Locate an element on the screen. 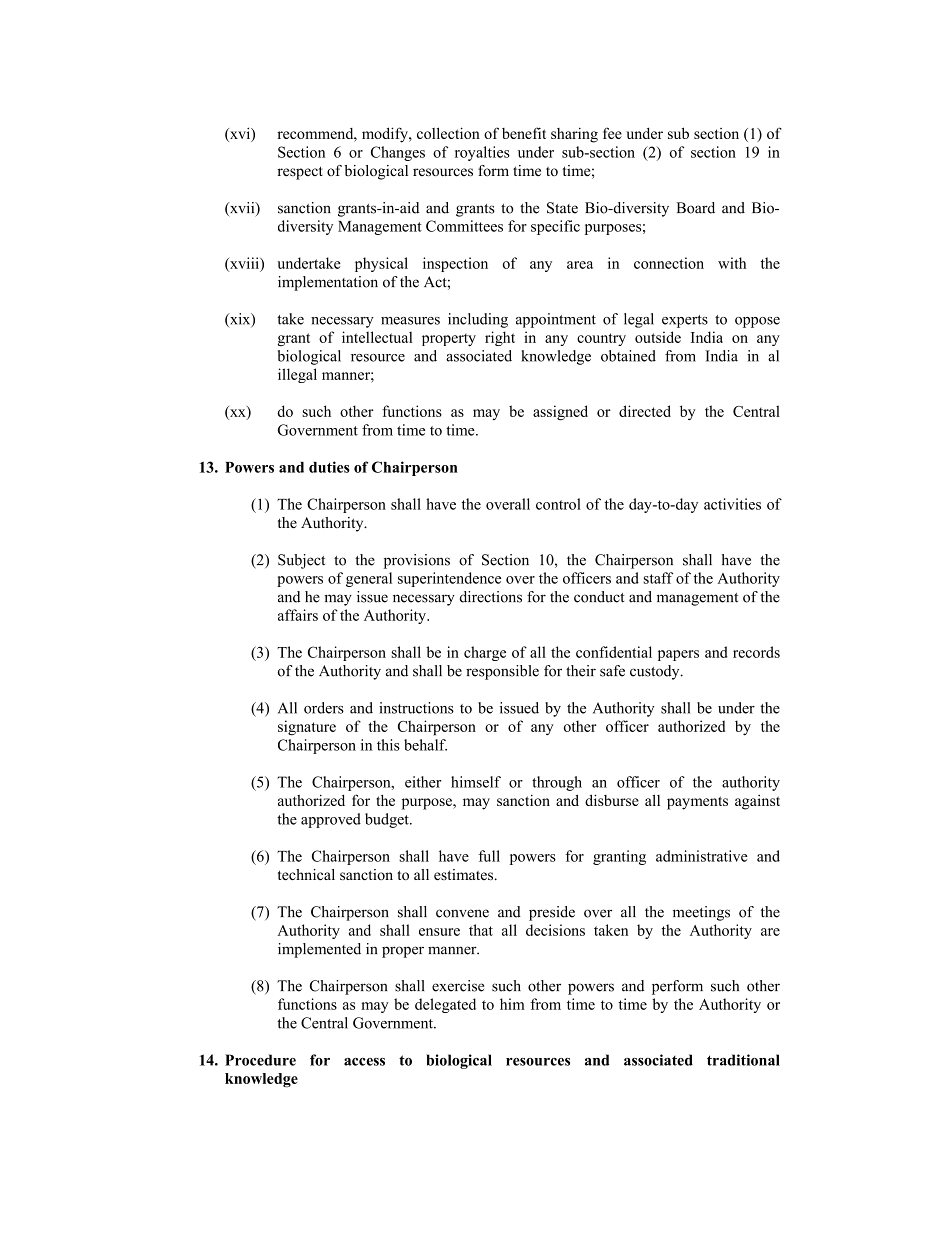  delegated is located at coordinates (445, 1005).
